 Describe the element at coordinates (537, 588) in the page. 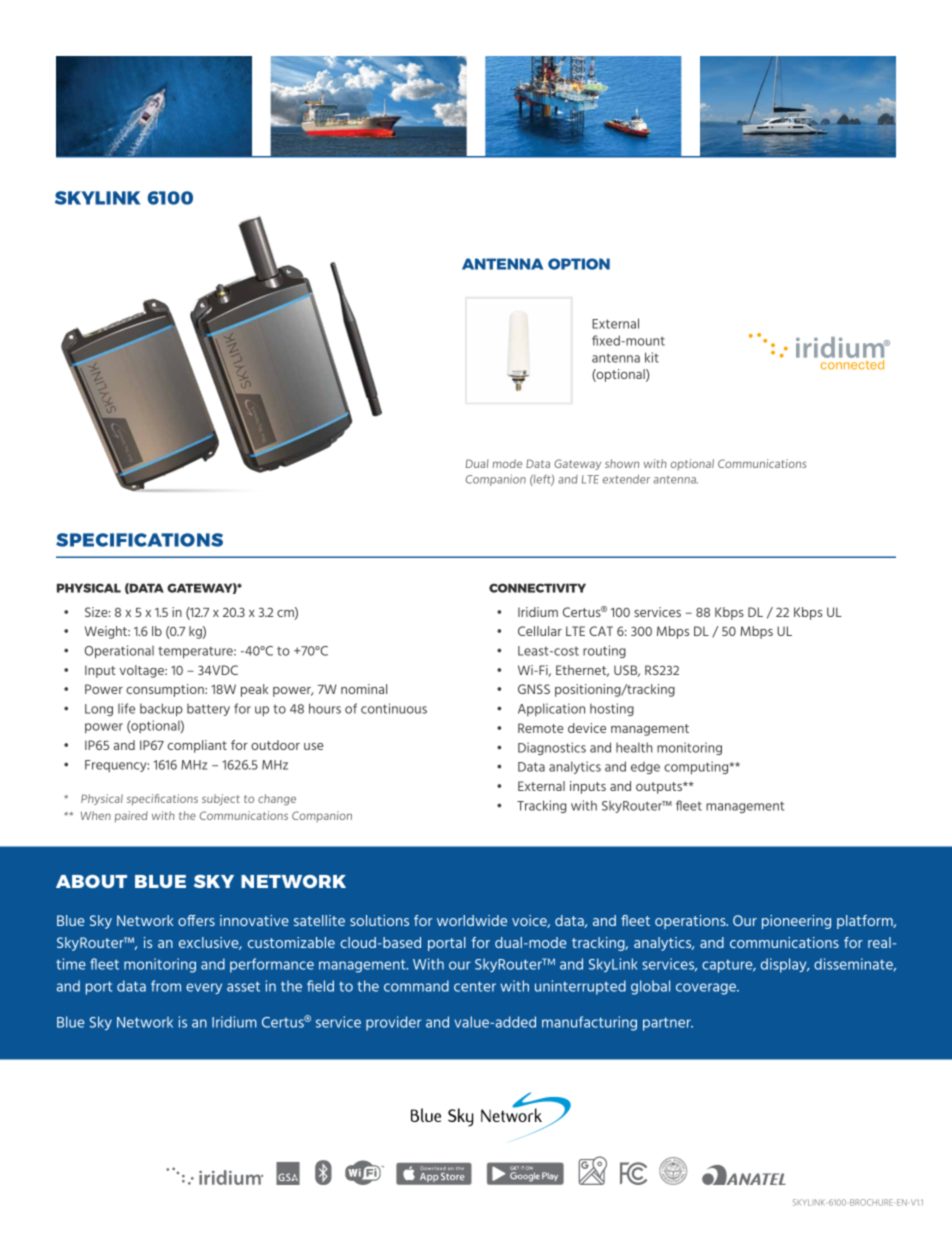

I see `CONNECTIVITY` at that location.
